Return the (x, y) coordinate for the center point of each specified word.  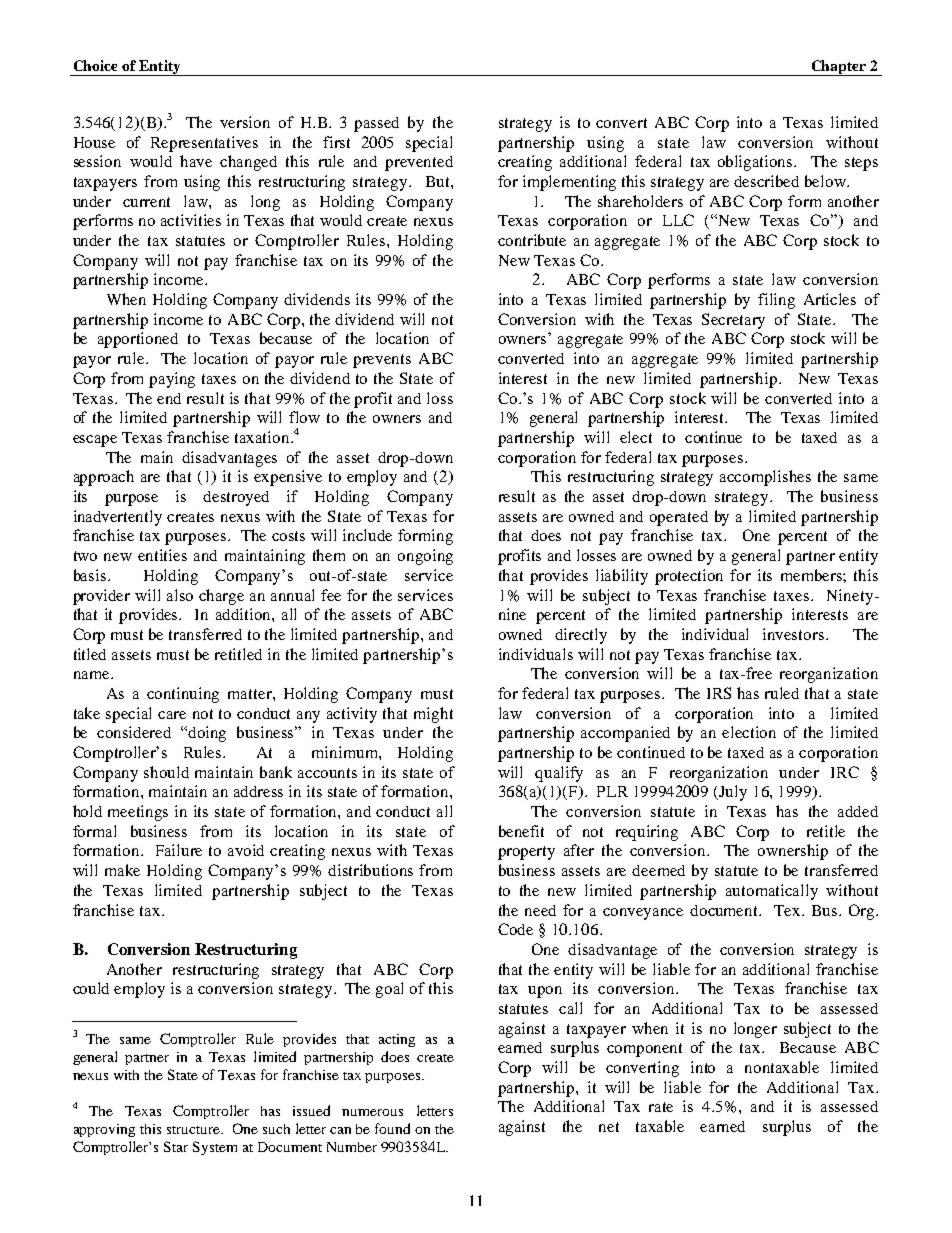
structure (195, 1130)
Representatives (204, 144)
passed (376, 124)
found (392, 1128)
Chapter (839, 68)
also (180, 595)
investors (793, 634)
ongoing (425, 557)
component (644, 1050)
